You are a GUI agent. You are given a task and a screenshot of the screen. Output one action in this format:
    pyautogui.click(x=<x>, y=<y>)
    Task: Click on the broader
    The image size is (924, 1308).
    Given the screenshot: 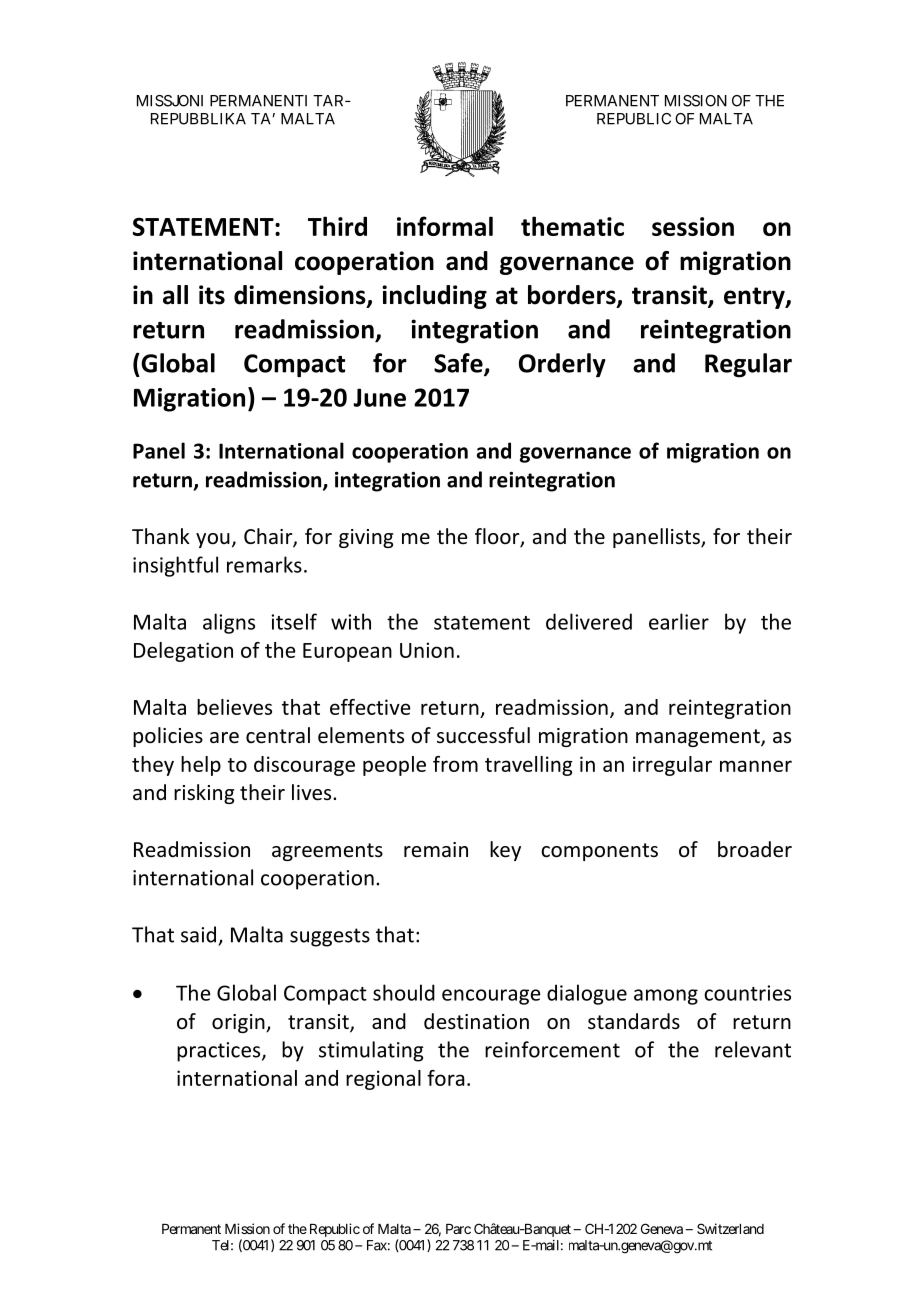 What is the action you would take?
    pyautogui.click(x=755, y=849)
